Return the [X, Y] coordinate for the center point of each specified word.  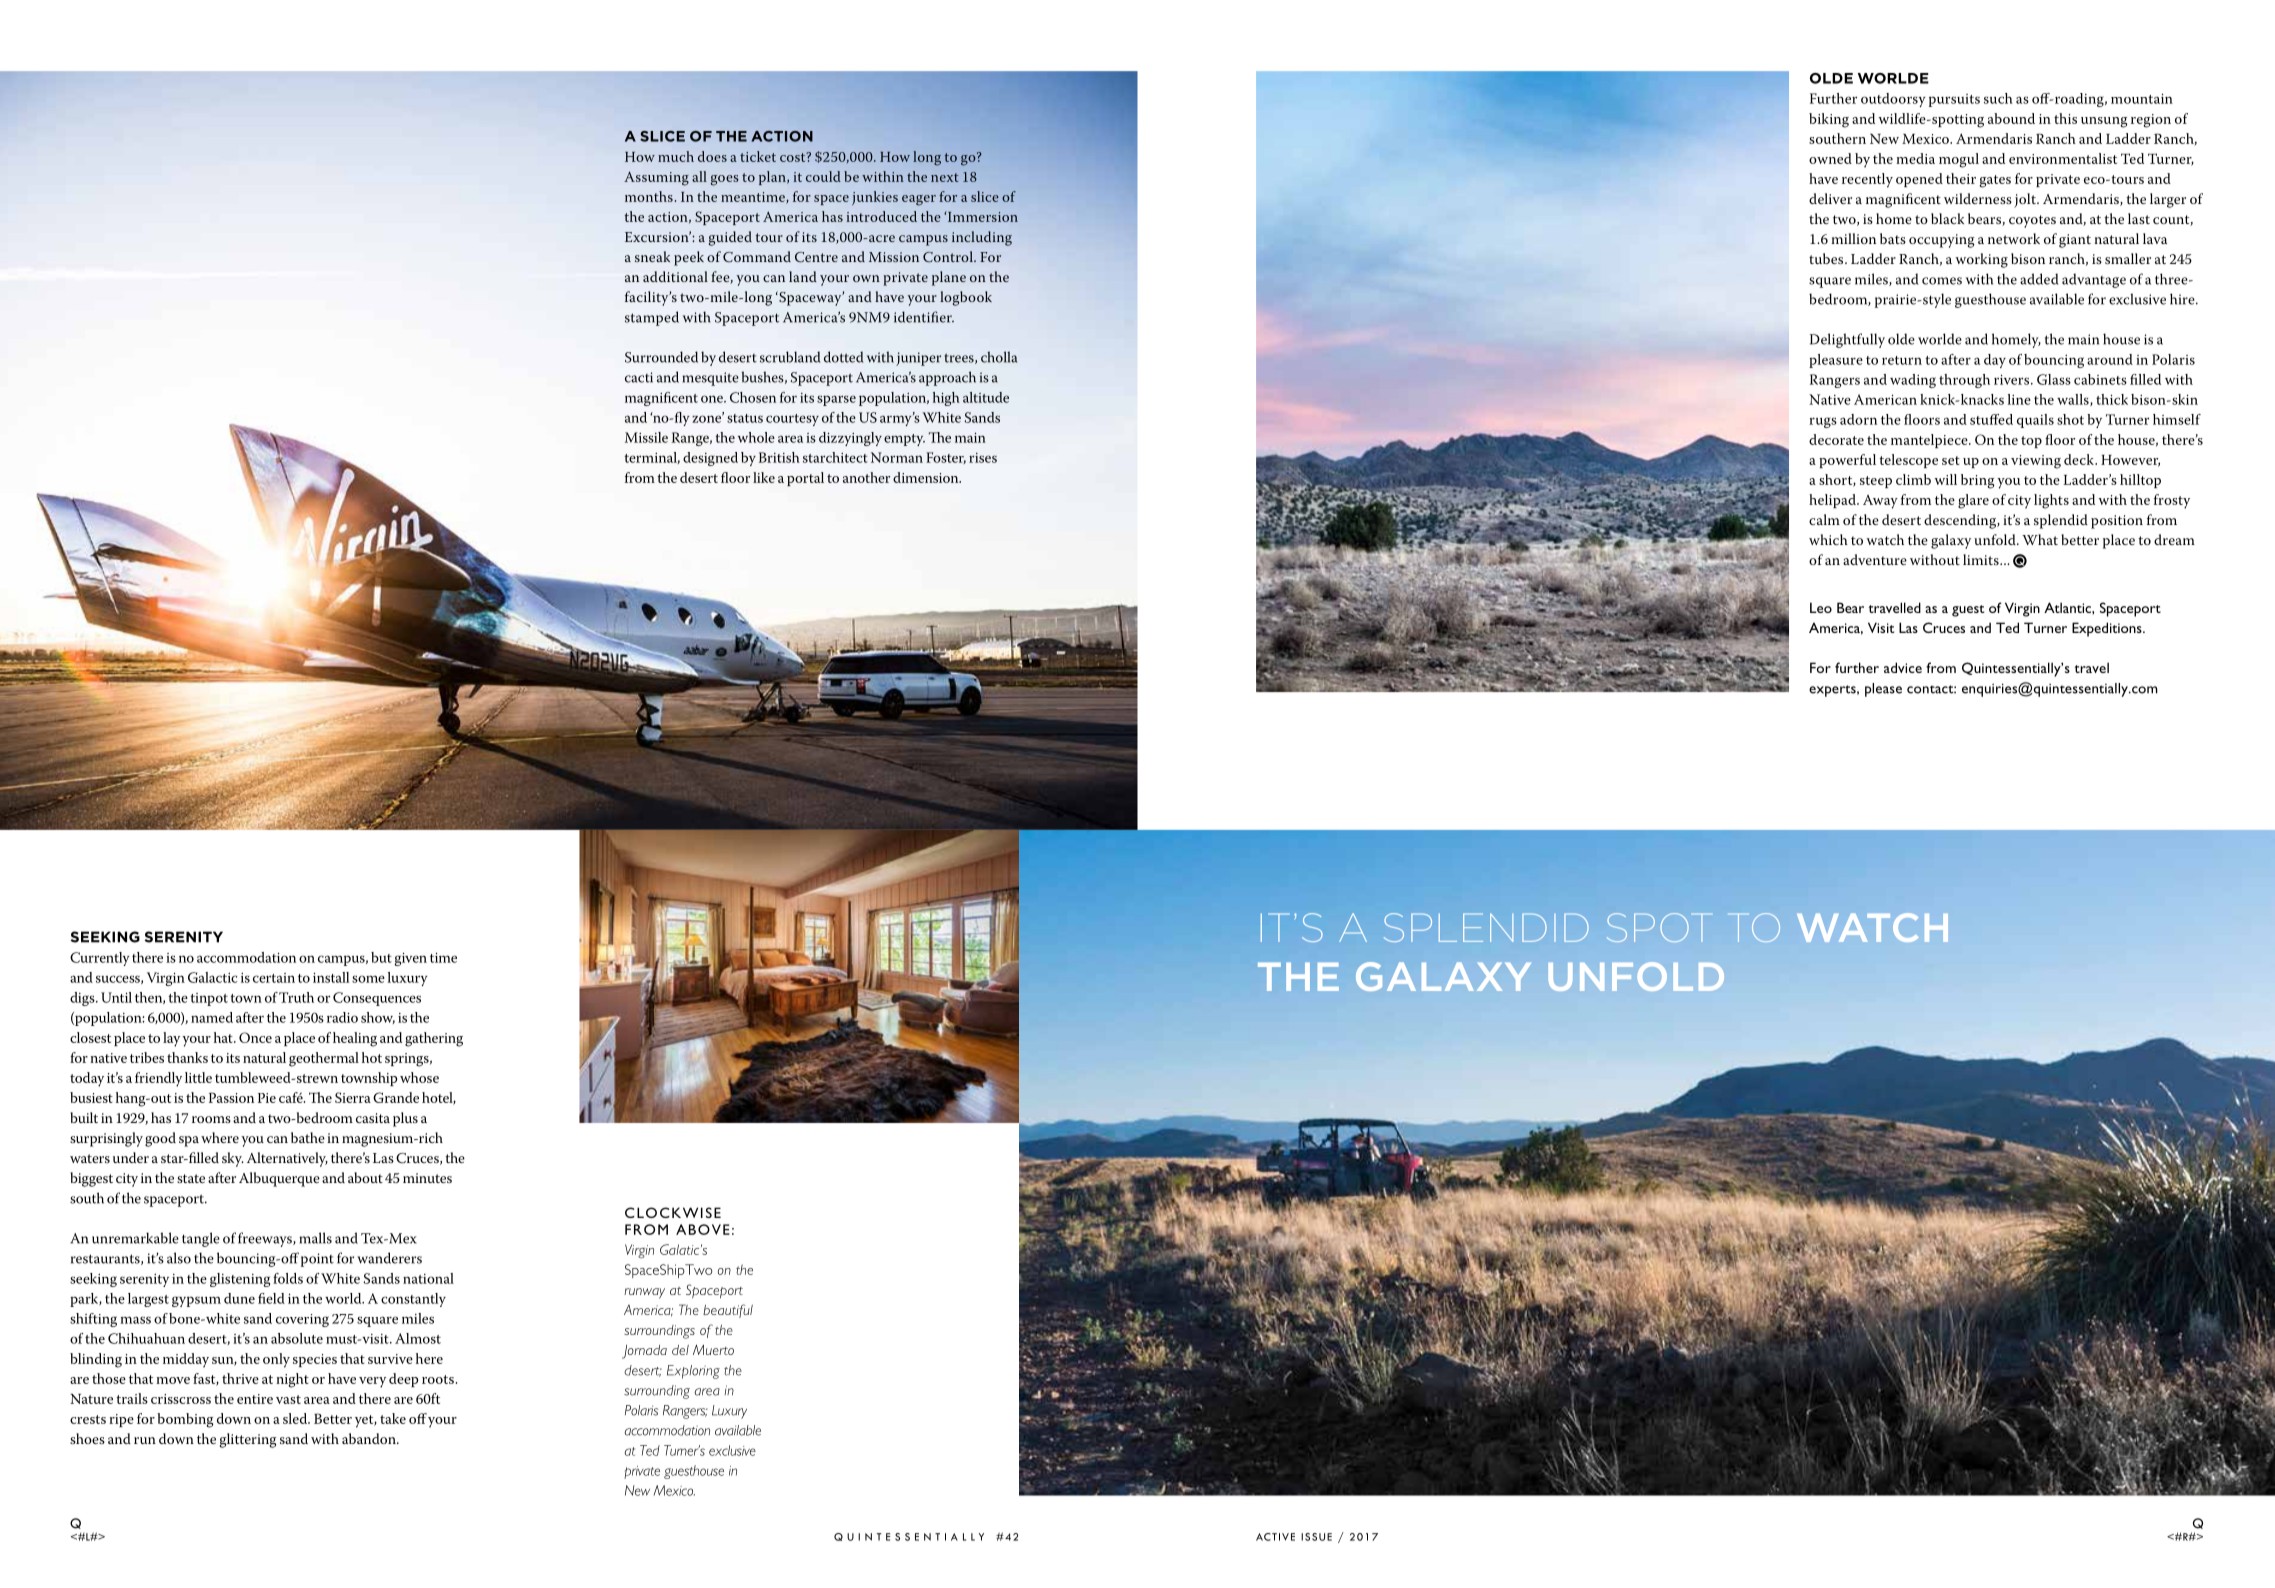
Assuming [656, 178]
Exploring [693, 1372]
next [945, 177]
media [1915, 158]
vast [288, 1399]
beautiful [728, 1311]
